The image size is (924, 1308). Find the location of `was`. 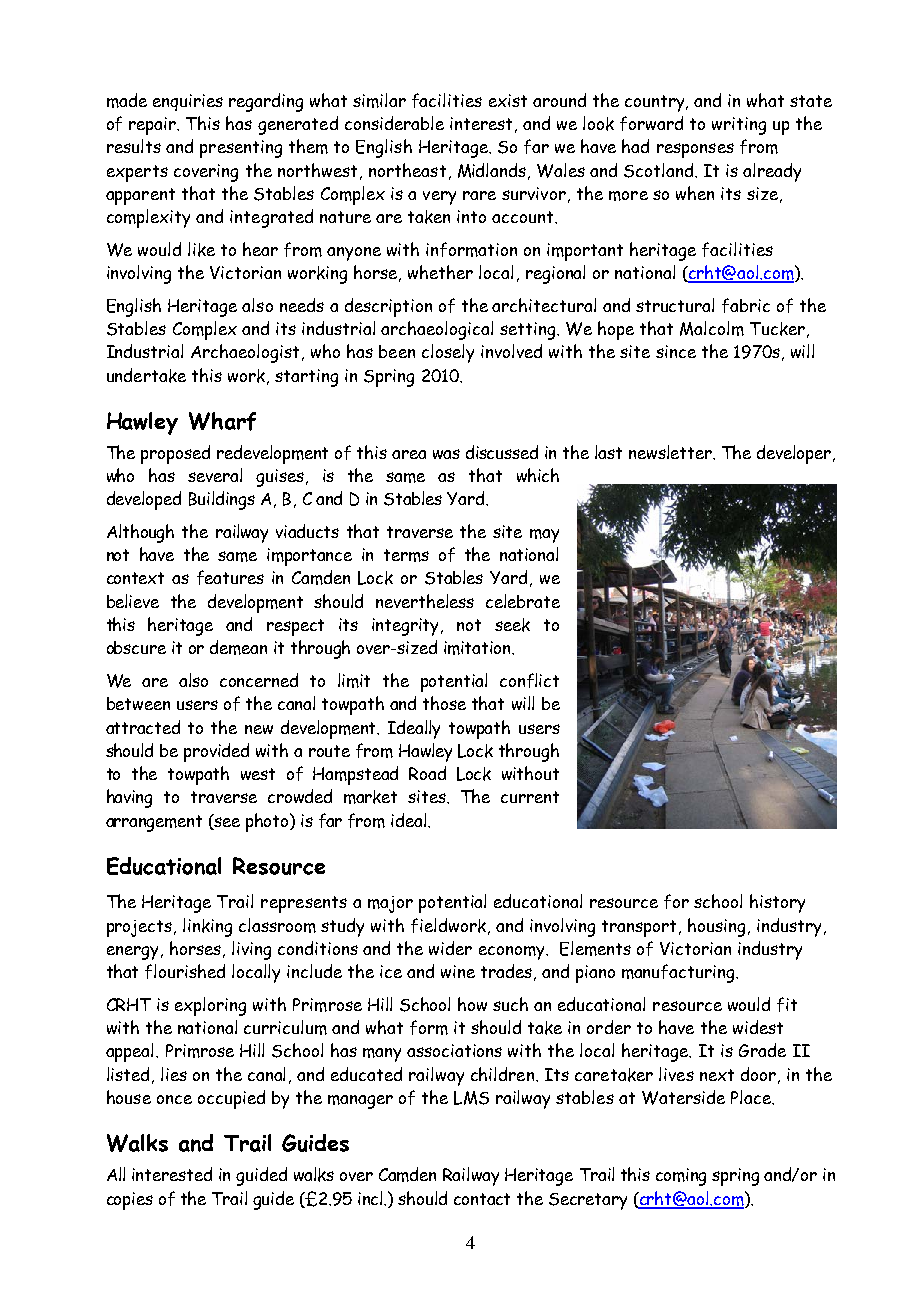

was is located at coordinates (446, 454).
